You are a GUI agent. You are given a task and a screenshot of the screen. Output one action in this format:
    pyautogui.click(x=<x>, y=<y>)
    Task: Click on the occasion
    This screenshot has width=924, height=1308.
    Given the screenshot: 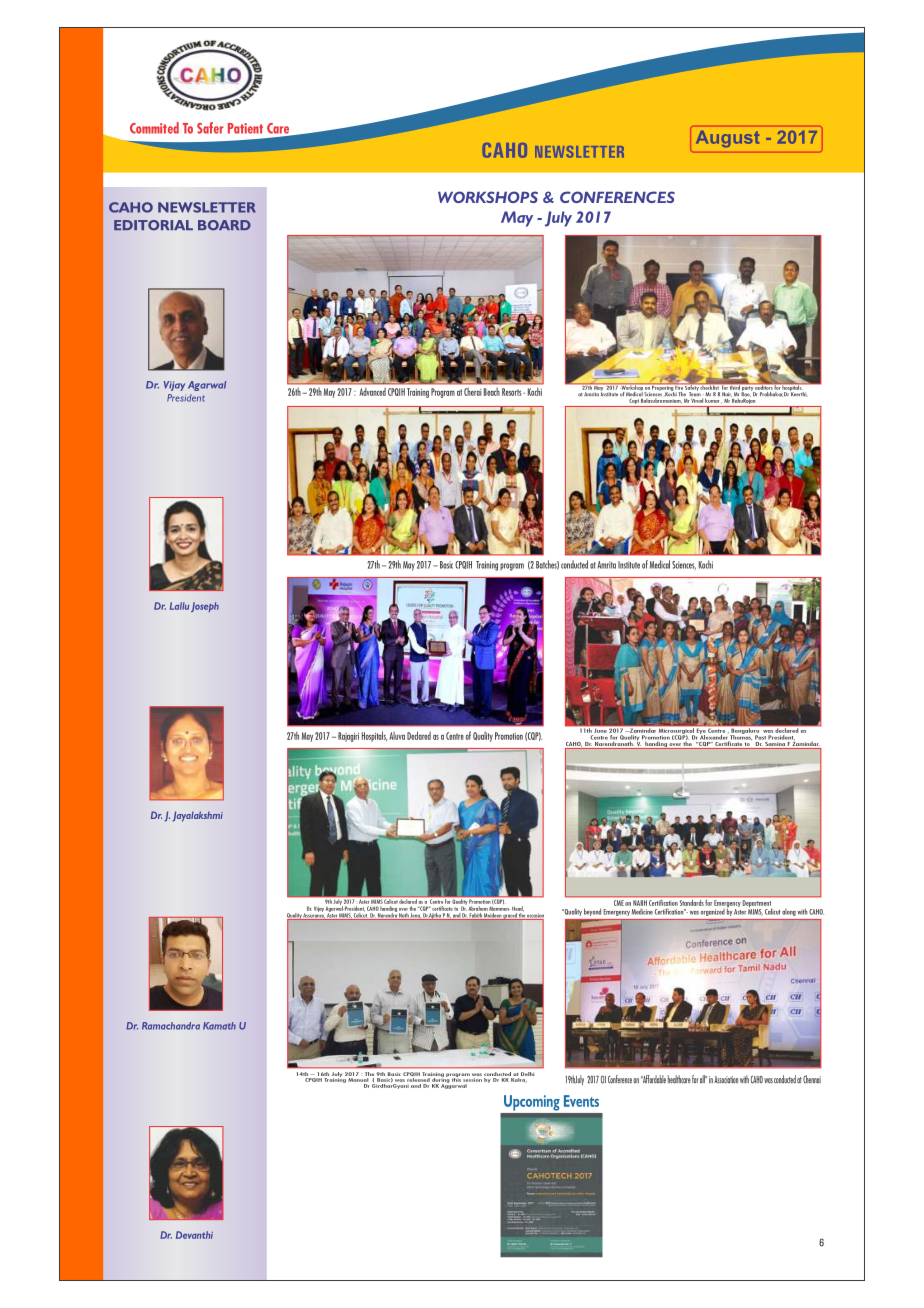 What is the action you would take?
    pyautogui.click(x=535, y=916)
